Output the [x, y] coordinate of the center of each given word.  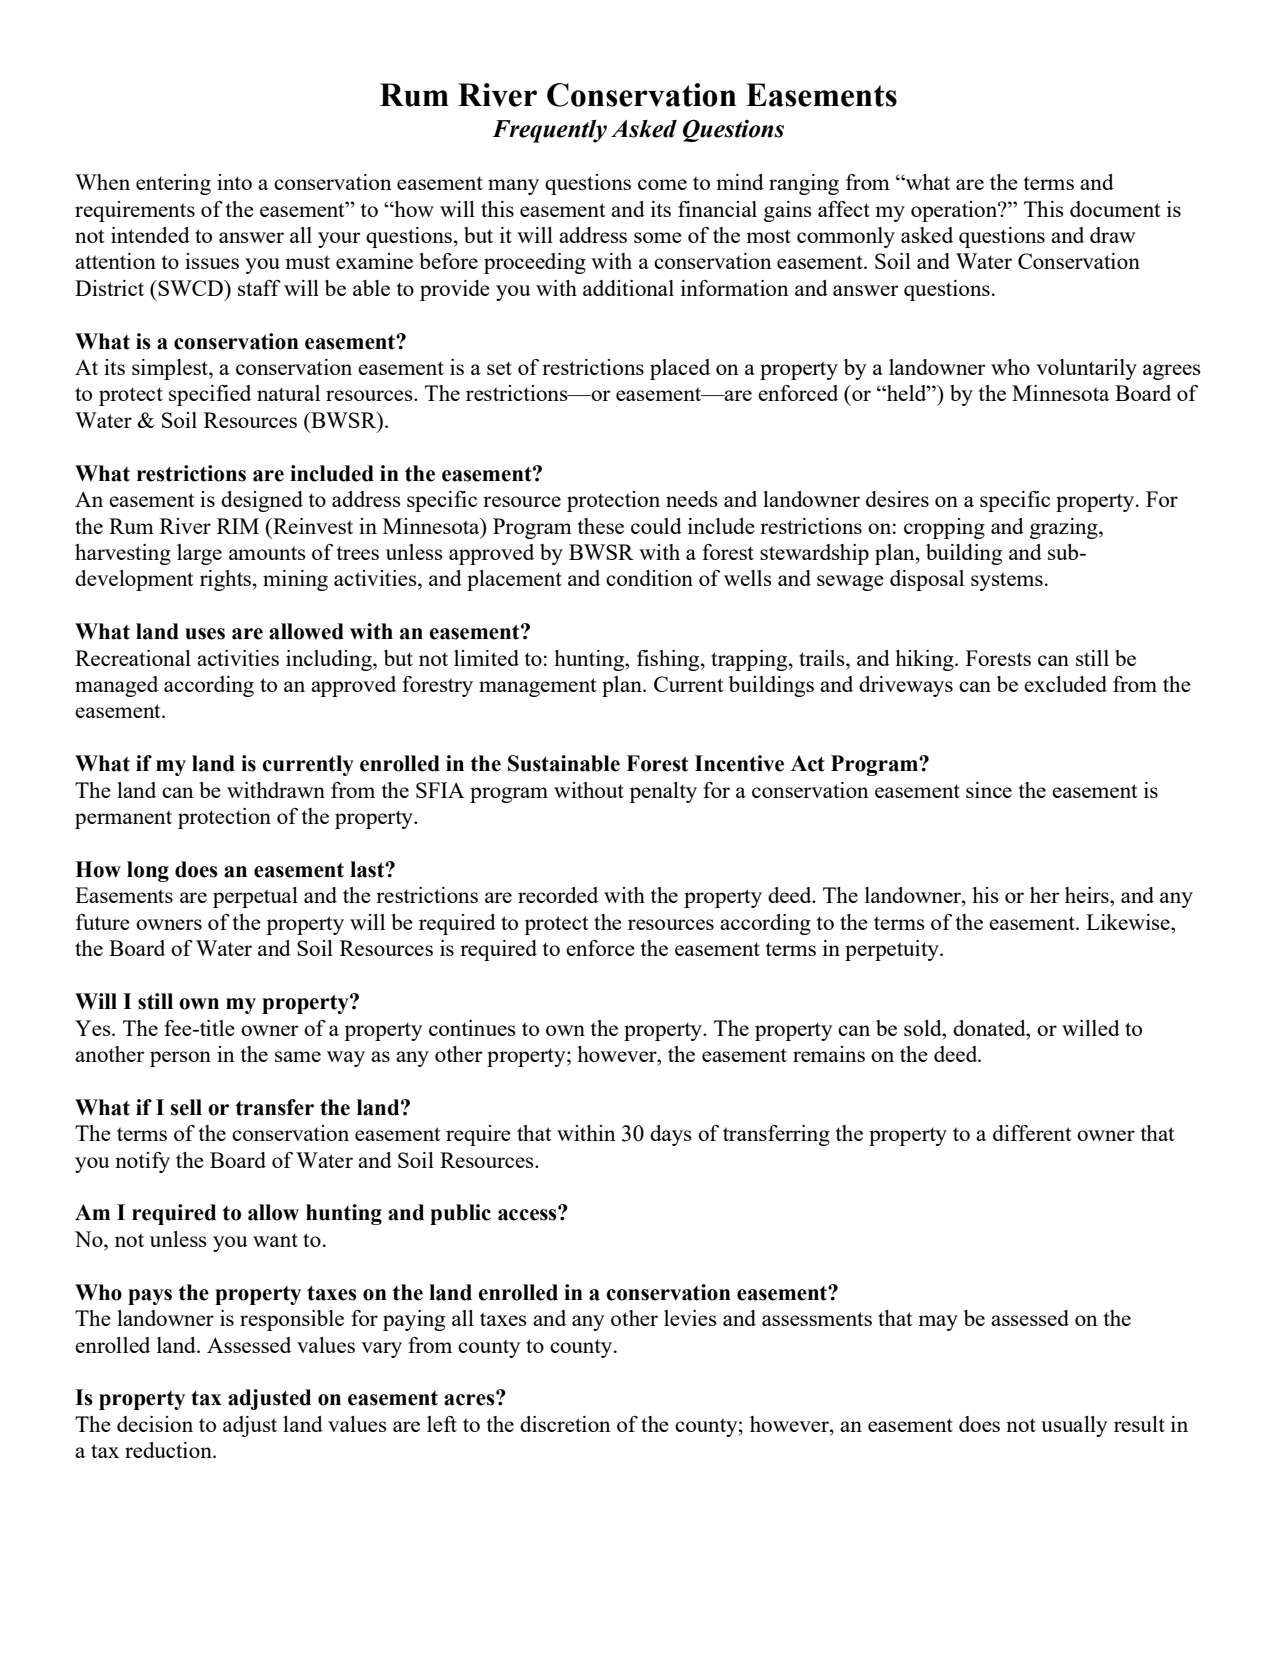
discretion [565, 1424]
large [199, 554]
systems [1007, 581]
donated [990, 1028]
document [1115, 209]
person [180, 1059]
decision [155, 1424]
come [662, 184]
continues [472, 1028]
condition [649, 578]
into [234, 182]
